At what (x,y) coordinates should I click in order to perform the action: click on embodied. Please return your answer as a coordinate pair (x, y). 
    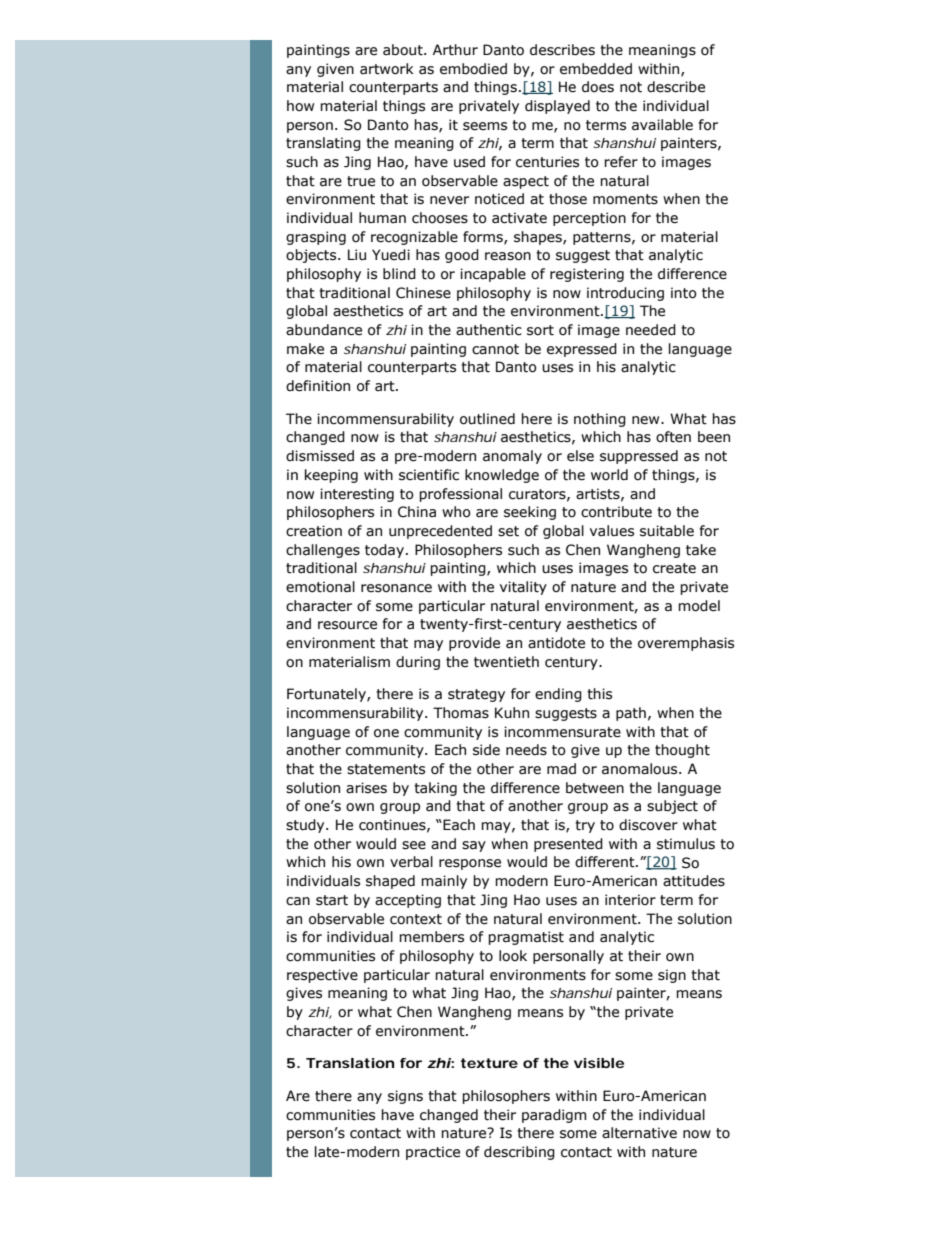
    Looking at the image, I should click on (473, 69).
